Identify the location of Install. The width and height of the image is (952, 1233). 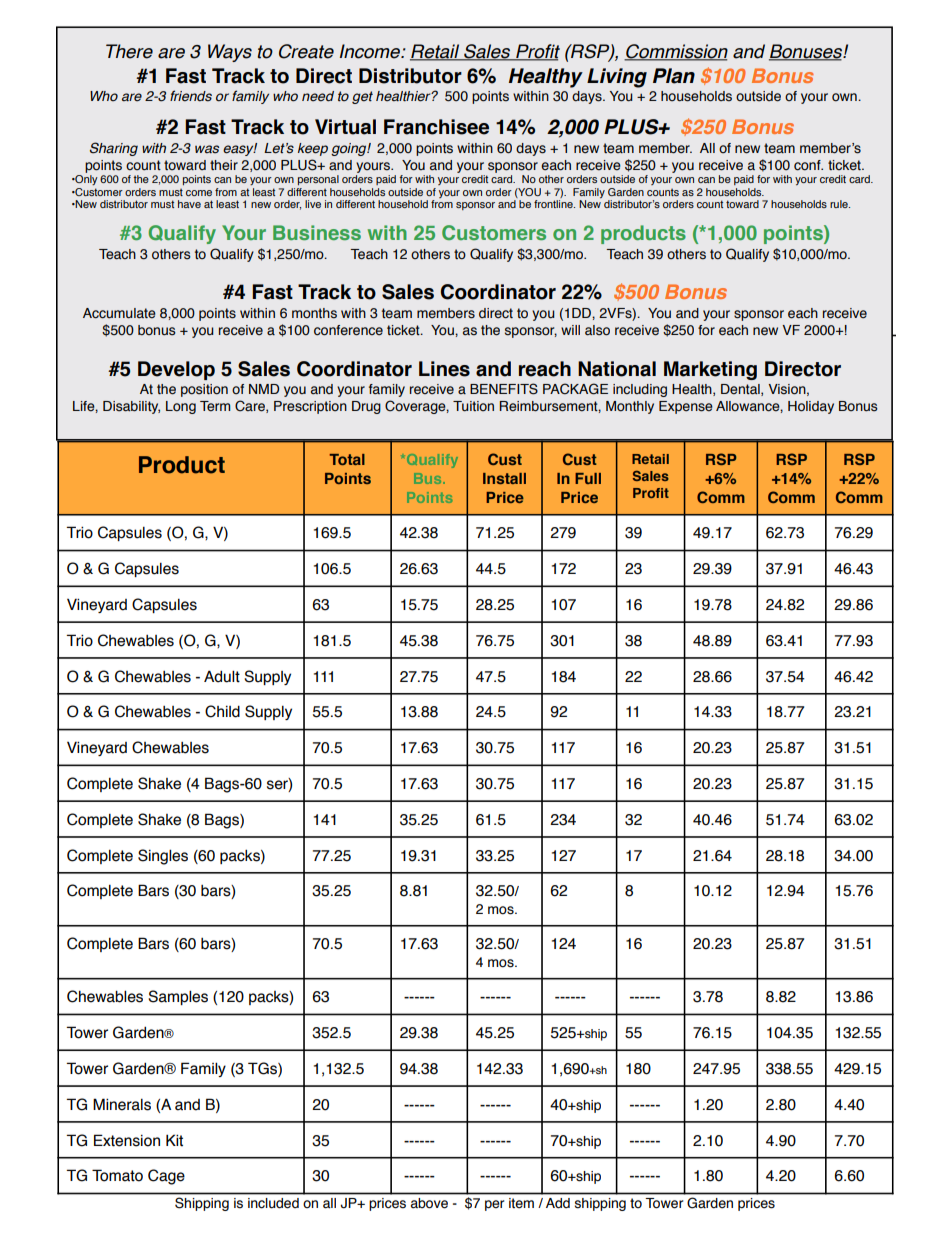
(504, 478).
